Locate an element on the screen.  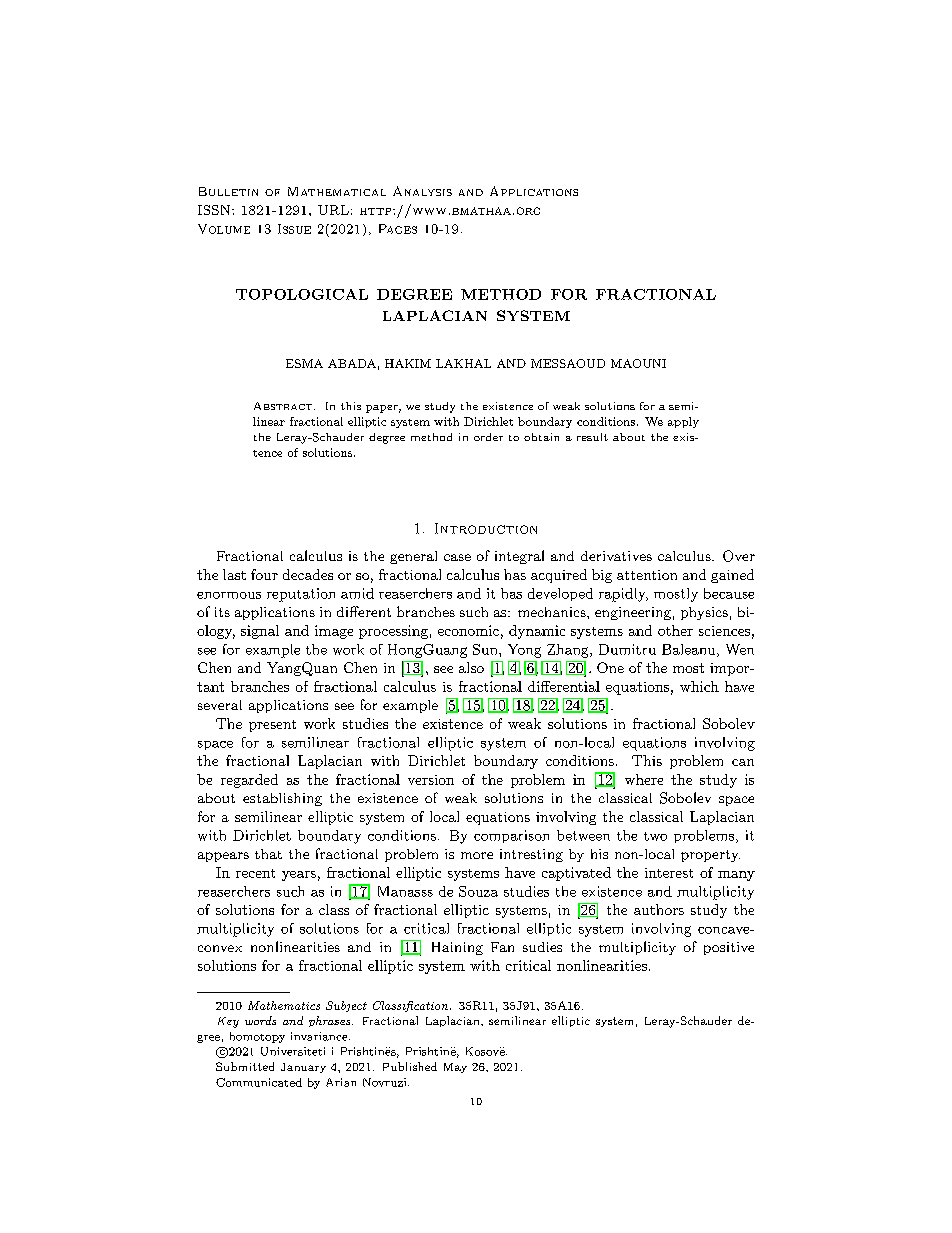
interest is located at coordinates (669, 873).
